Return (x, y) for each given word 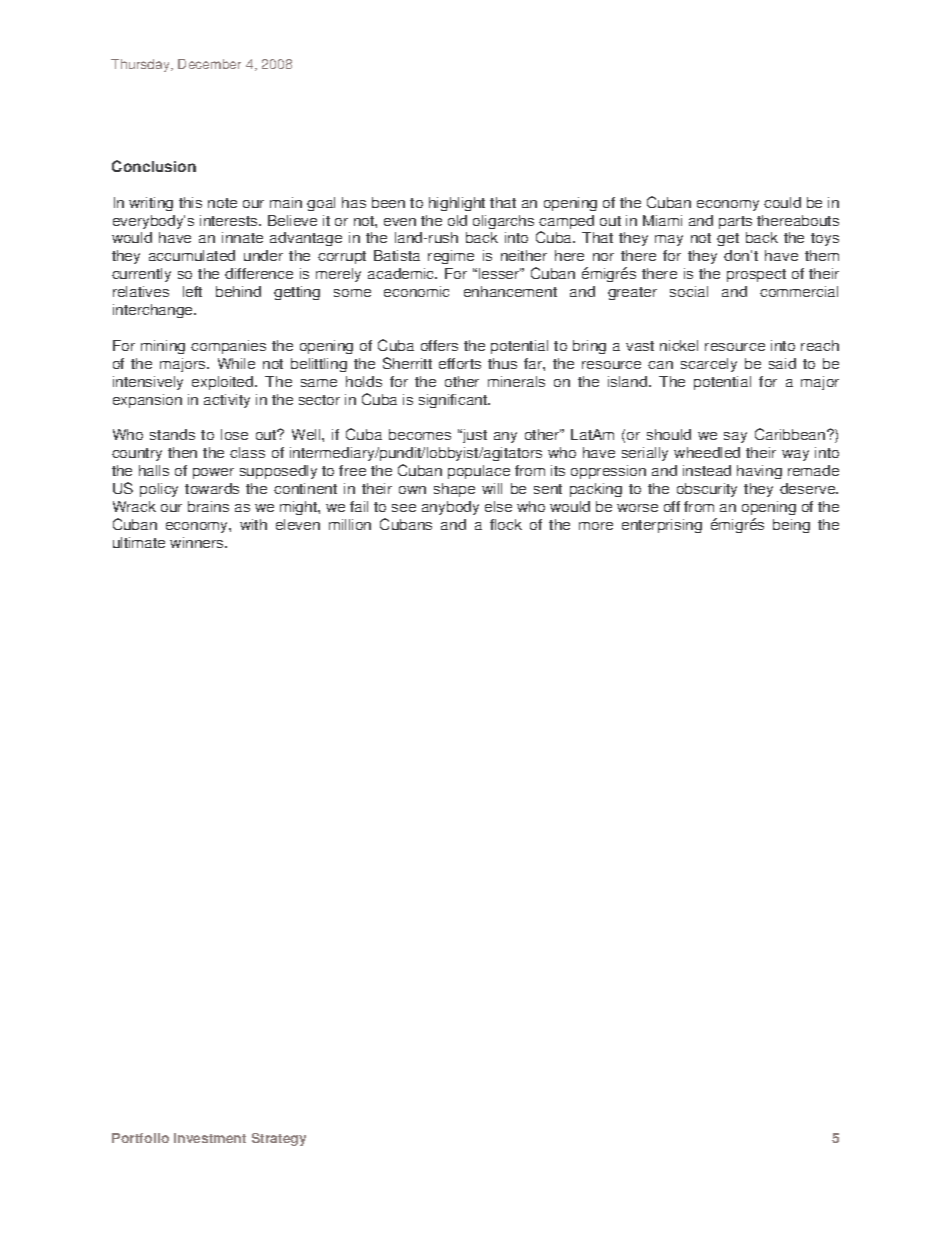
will (492, 488)
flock (506, 524)
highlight (457, 204)
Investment (210, 1138)
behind (238, 291)
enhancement (510, 291)
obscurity (707, 490)
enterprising (662, 526)
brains (208, 506)
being (791, 526)
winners (198, 542)
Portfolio (140, 1138)
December (209, 64)
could (782, 202)
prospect (756, 275)
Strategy (279, 1139)
